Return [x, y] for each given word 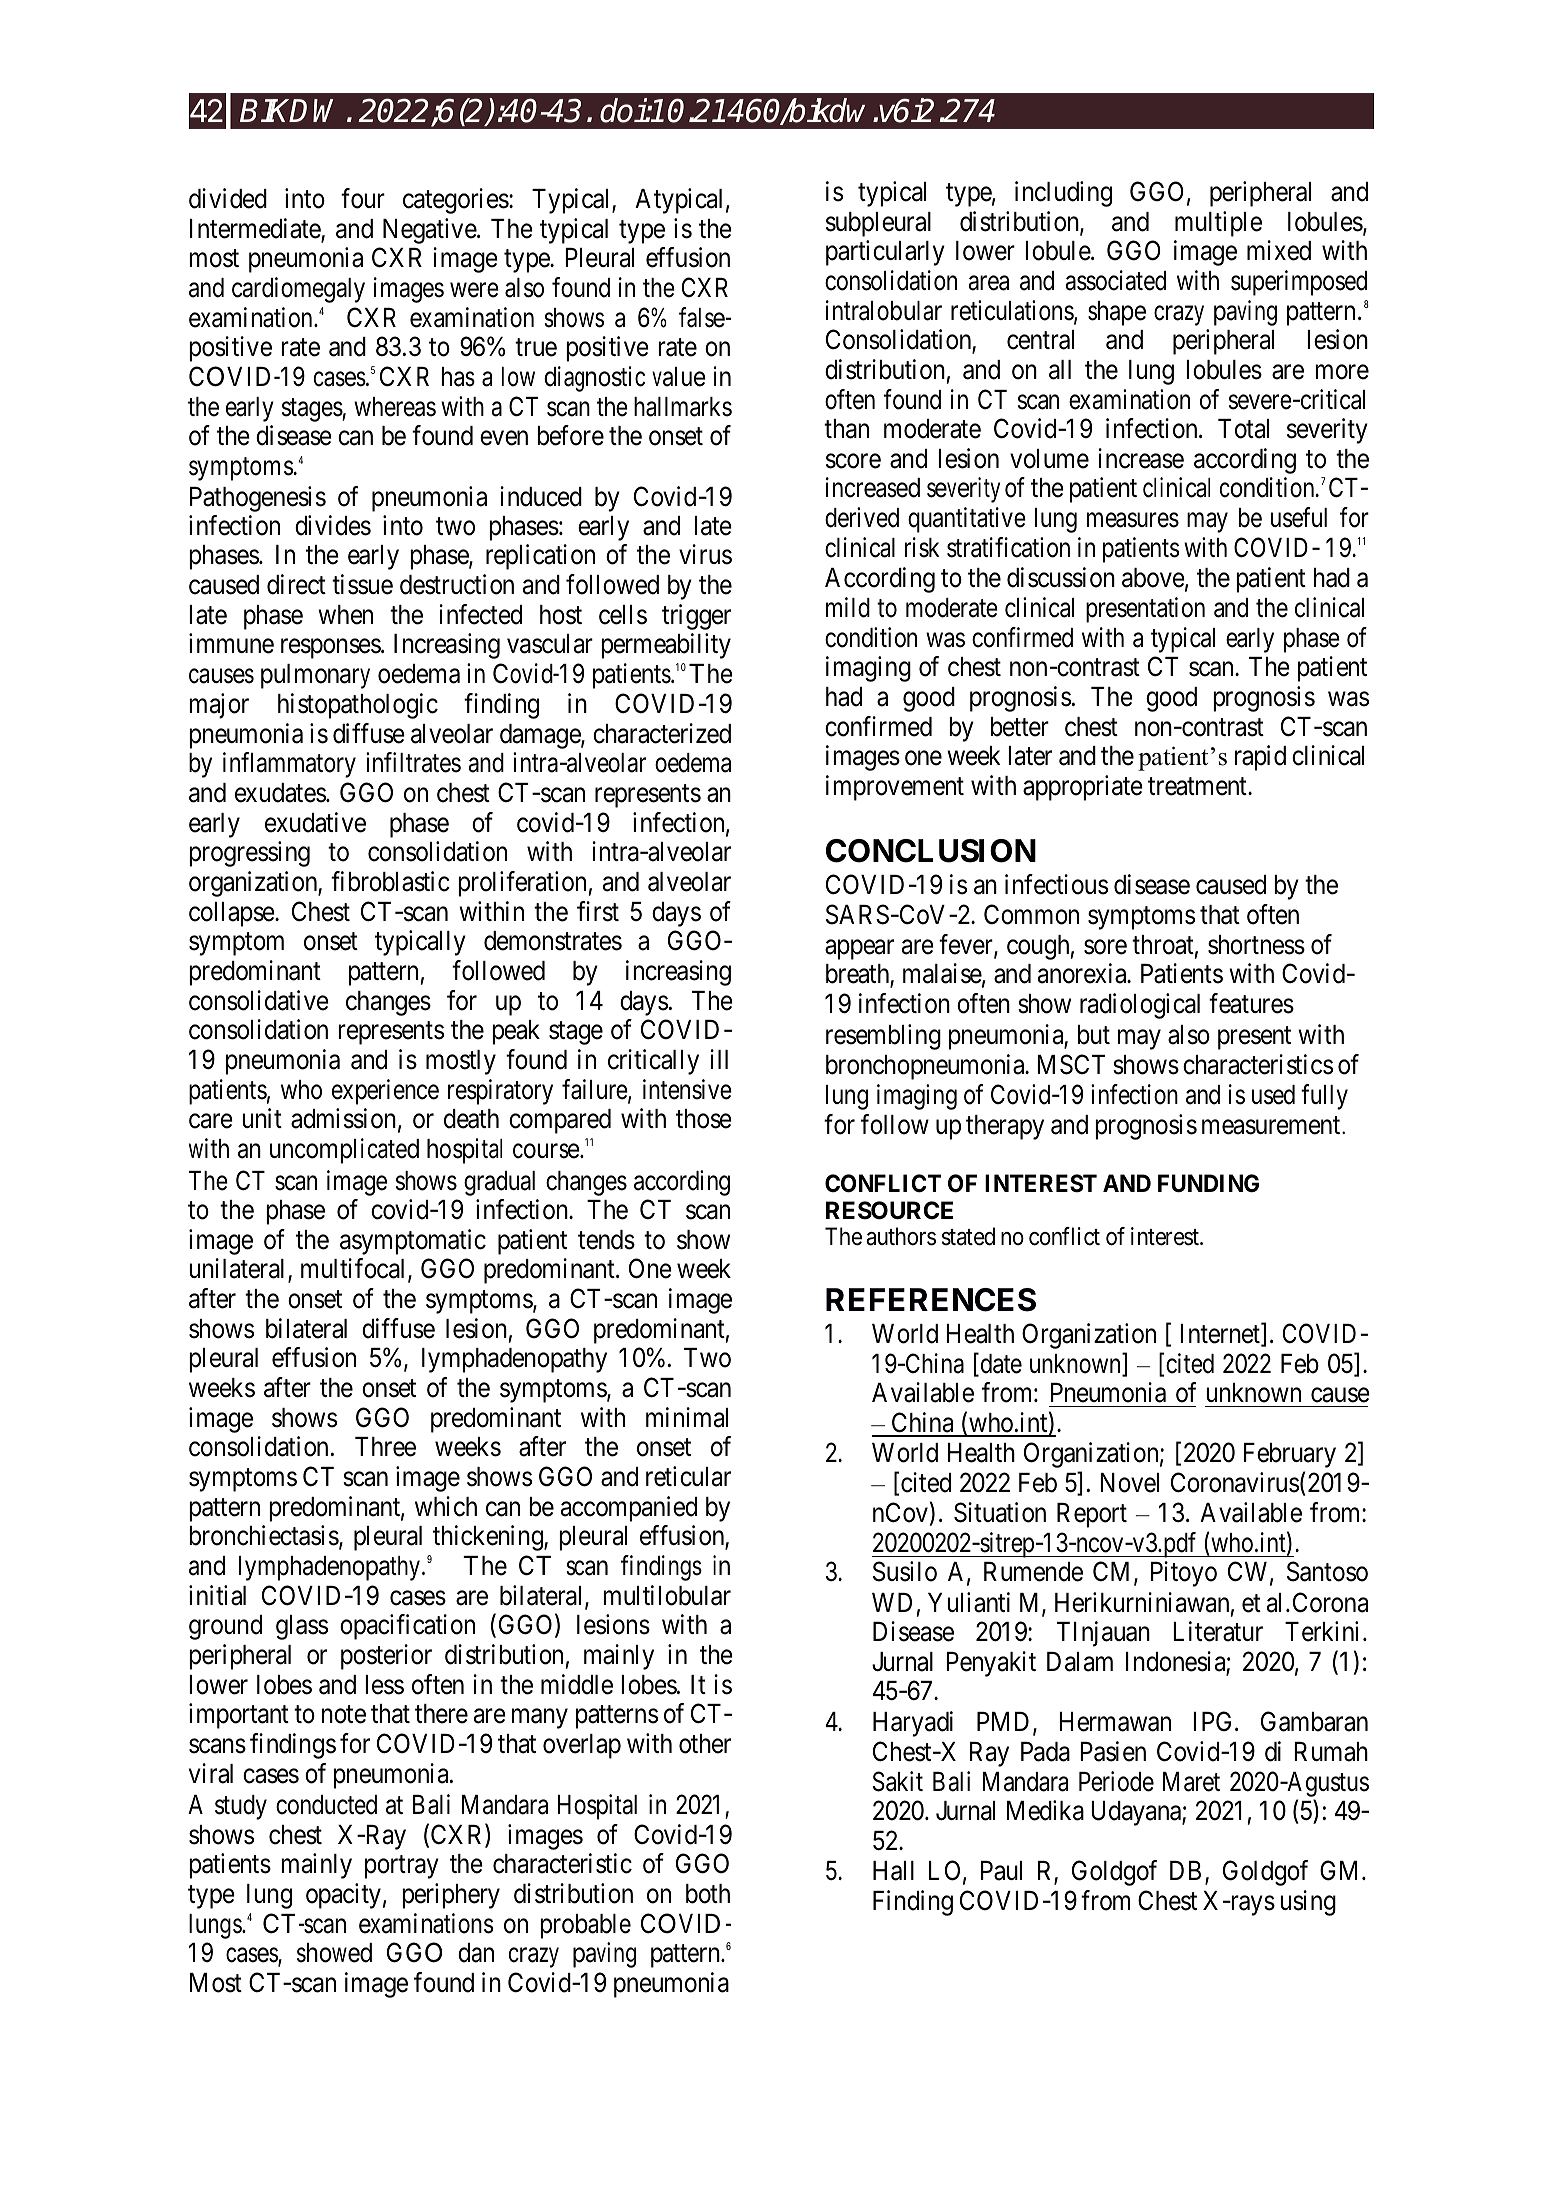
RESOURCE [889, 1210]
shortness [1256, 945]
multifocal [355, 1269]
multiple [1218, 224]
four [363, 198]
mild [848, 607]
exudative [315, 822]
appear [859, 950]
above [1153, 578]
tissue [362, 584]
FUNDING [1208, 1183]
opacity [343, 1896]
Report [1092, 1515]
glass [302, 1627]
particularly [885, 253]
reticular [688, 1476]
